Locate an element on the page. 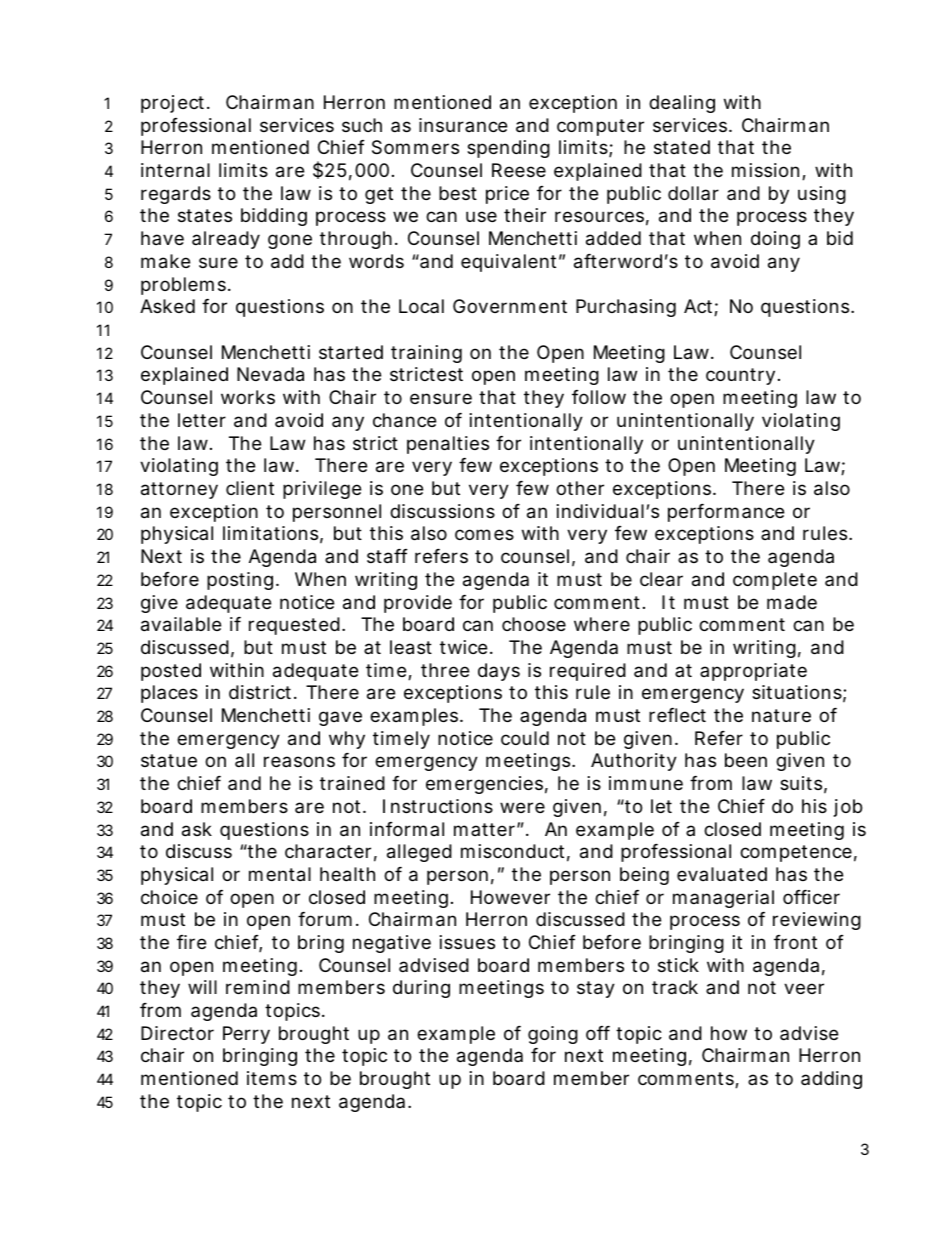 The image size is (952, 1233). Perry is located at coordinates (246, 1035).
